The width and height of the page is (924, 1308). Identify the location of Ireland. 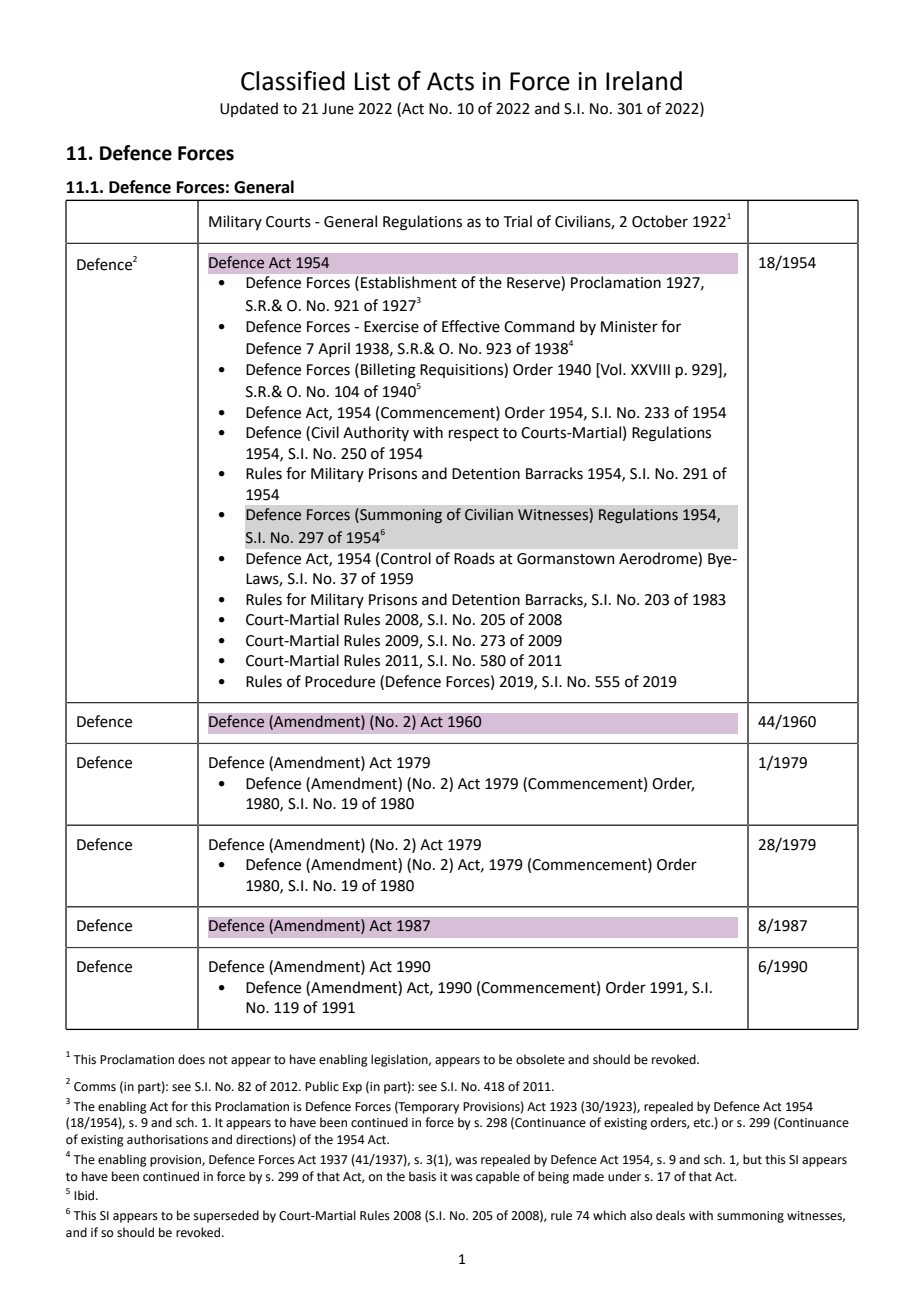
(644, 81).
